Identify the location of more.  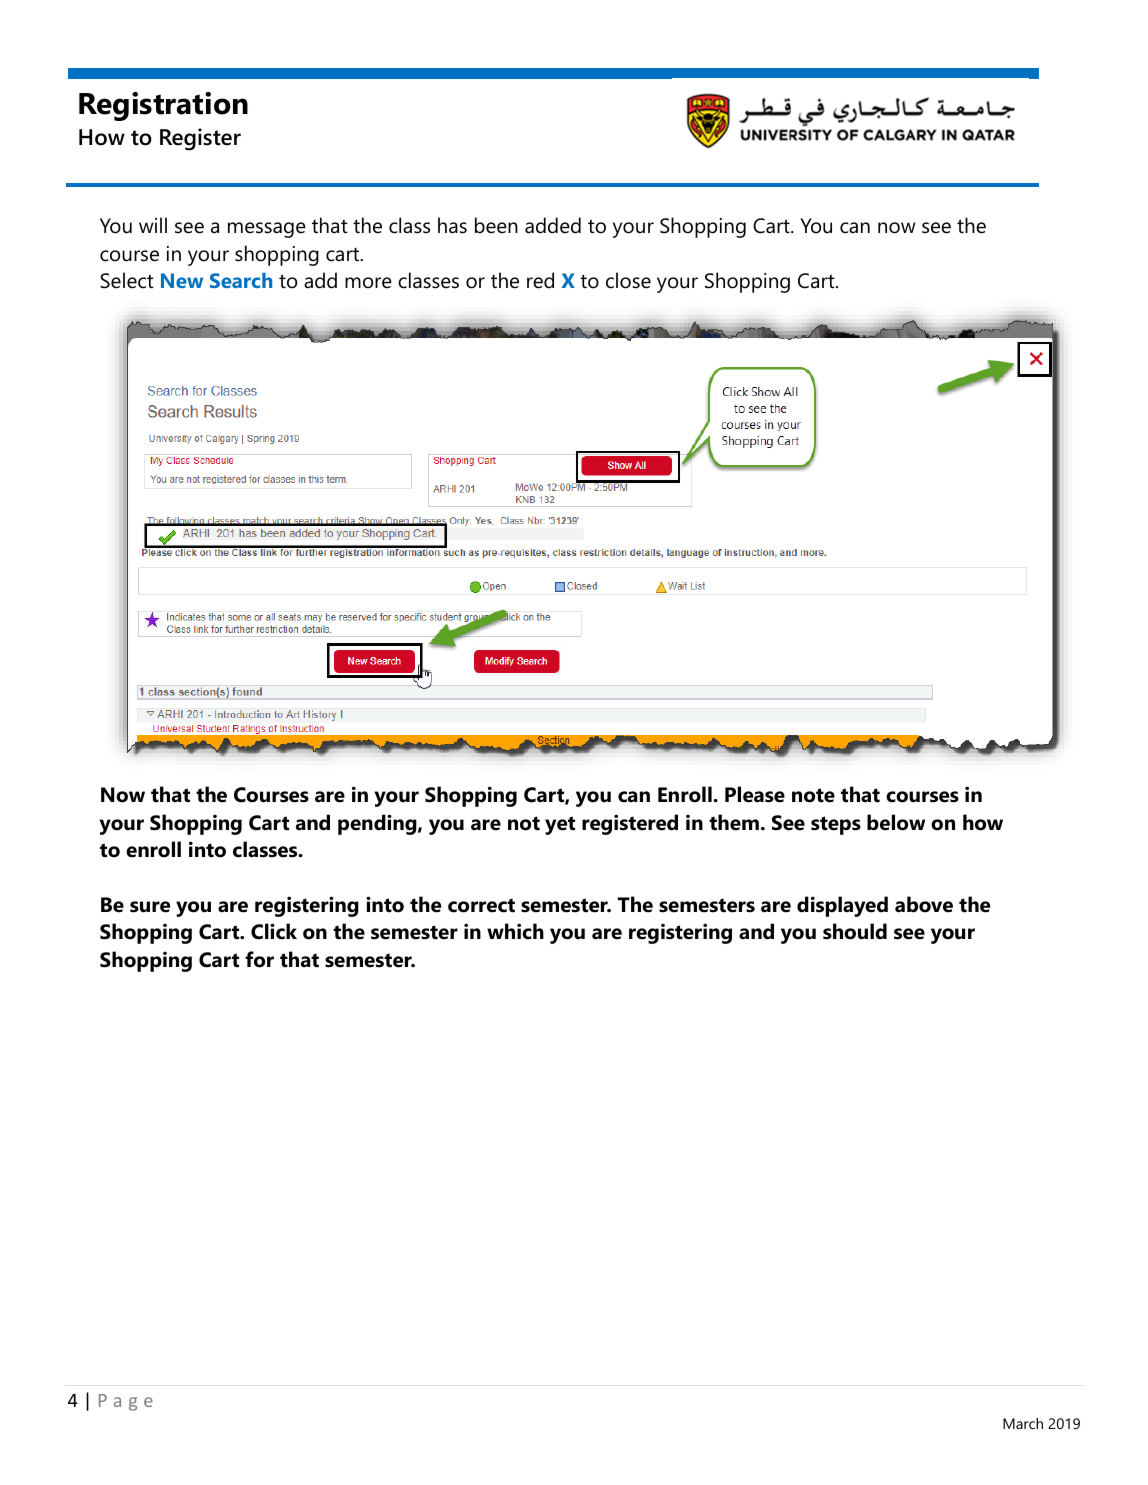
(368, 283).
